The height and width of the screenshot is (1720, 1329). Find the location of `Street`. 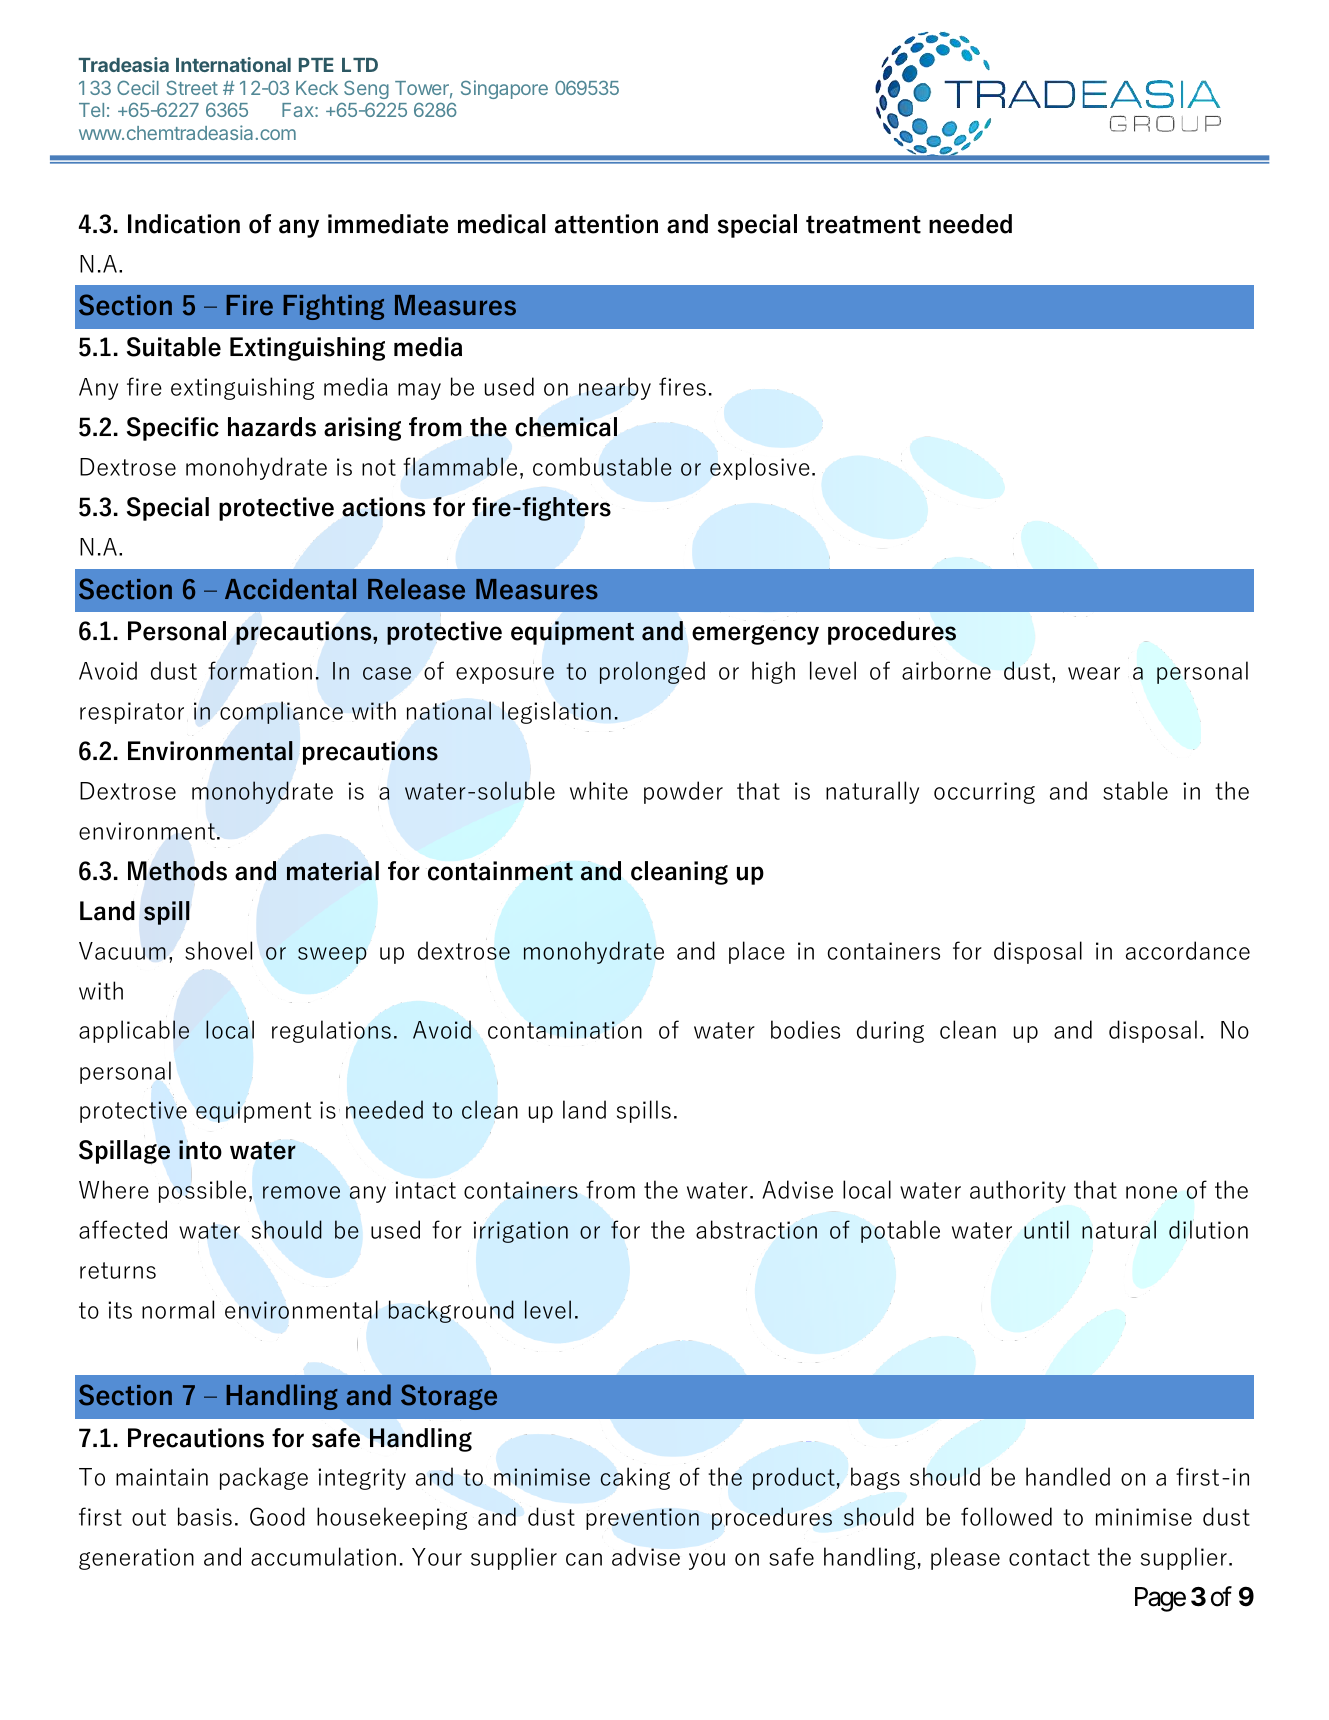

Street is located at coordinates (192, 87).
